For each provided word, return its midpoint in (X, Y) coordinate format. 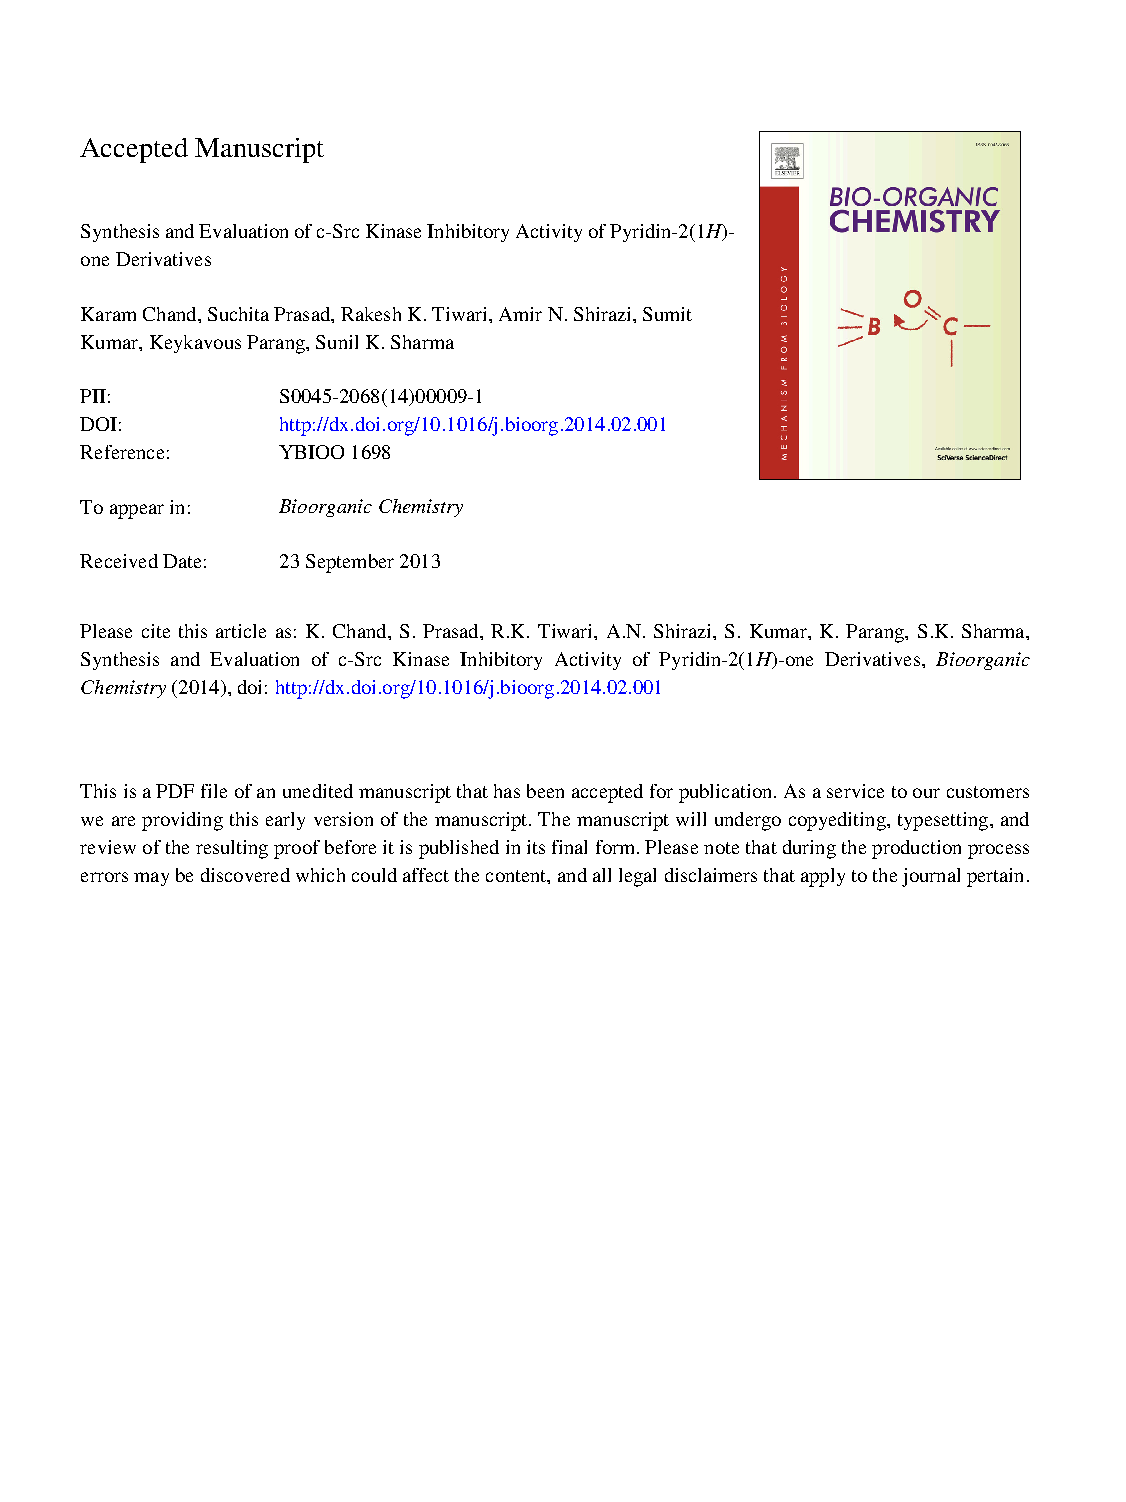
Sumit (667, 314)
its (536, 847)
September (350, 563)
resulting (232, 849)
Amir (520, 314)
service (855, 791)
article (241, 631)
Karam (108, 314)
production (916, 849)
